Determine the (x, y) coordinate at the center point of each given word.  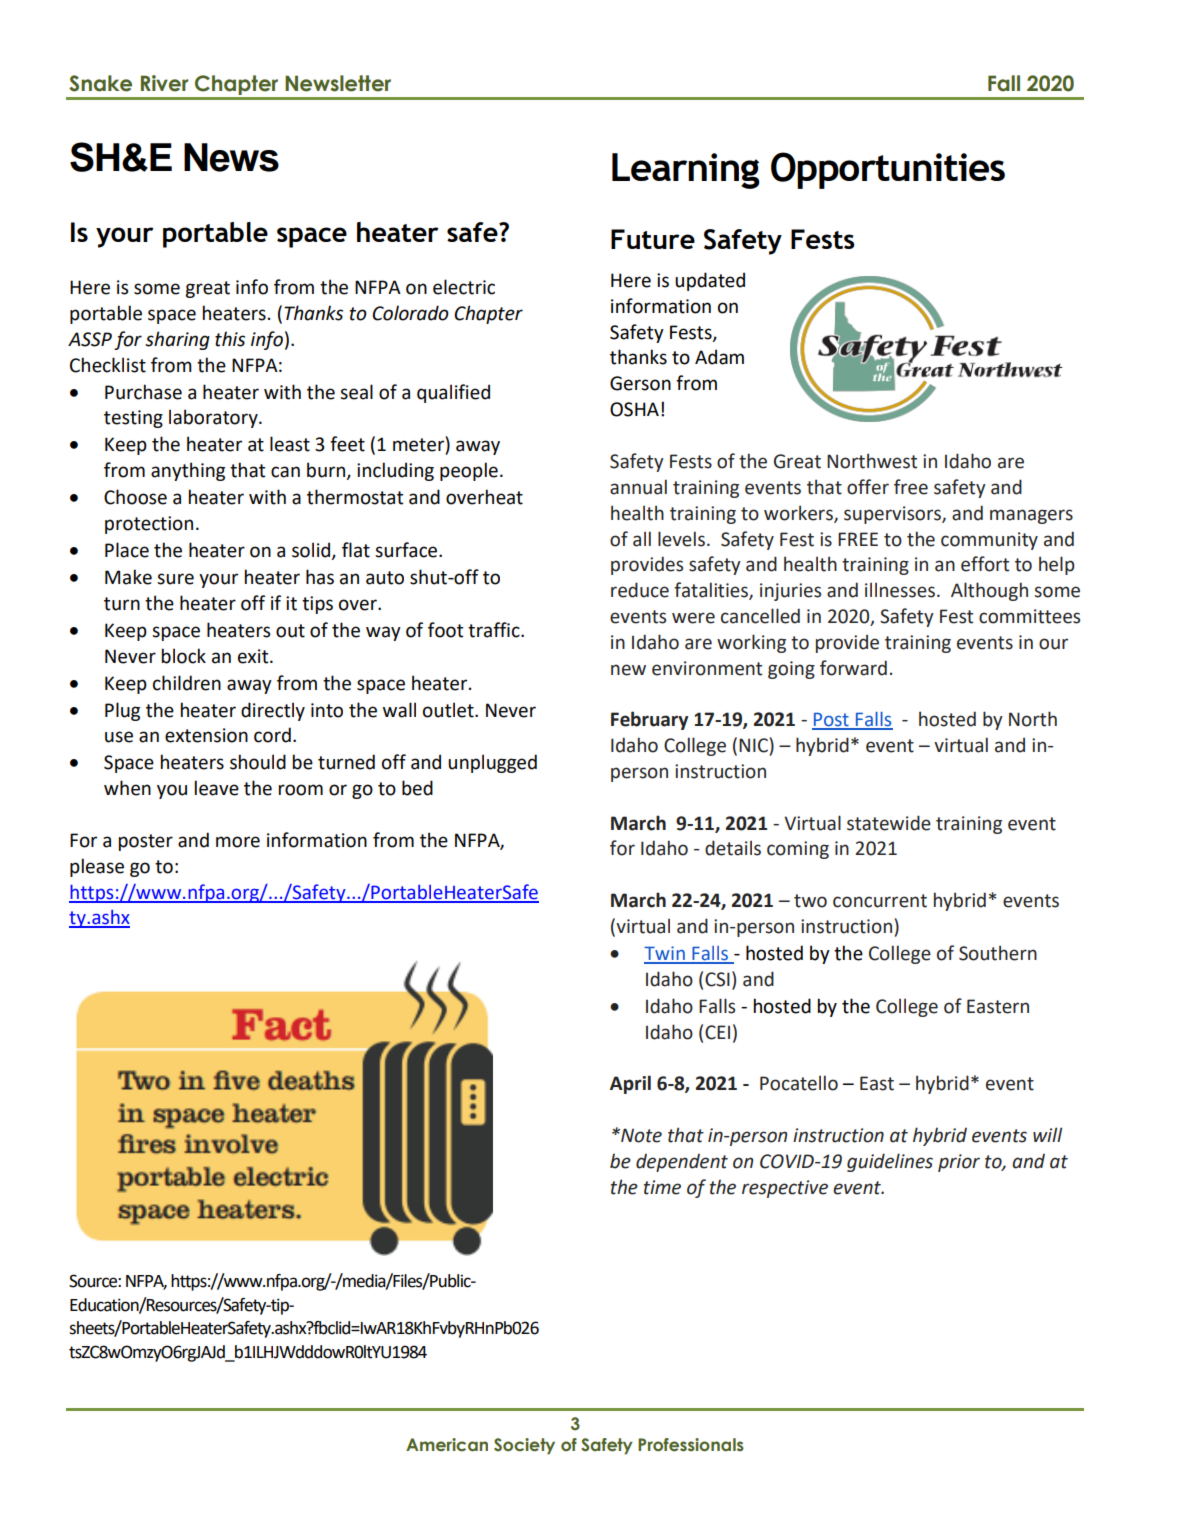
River (165, 83)
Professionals (691, 1445)
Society (524, 1446)
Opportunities (888, 170)
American (447, 1445)
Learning (686, 171)
